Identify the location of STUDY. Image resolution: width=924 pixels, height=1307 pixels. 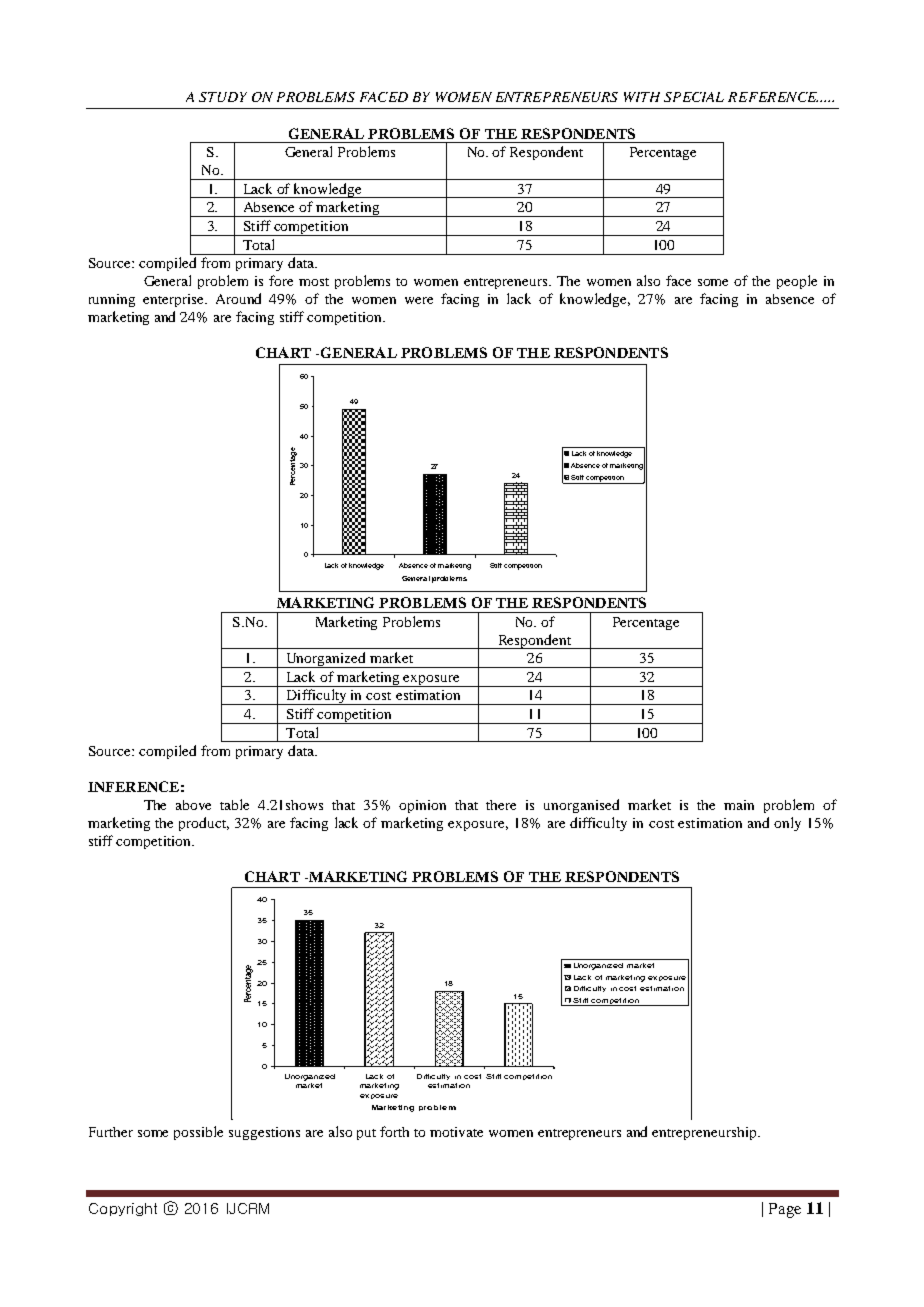
(223, 97).
